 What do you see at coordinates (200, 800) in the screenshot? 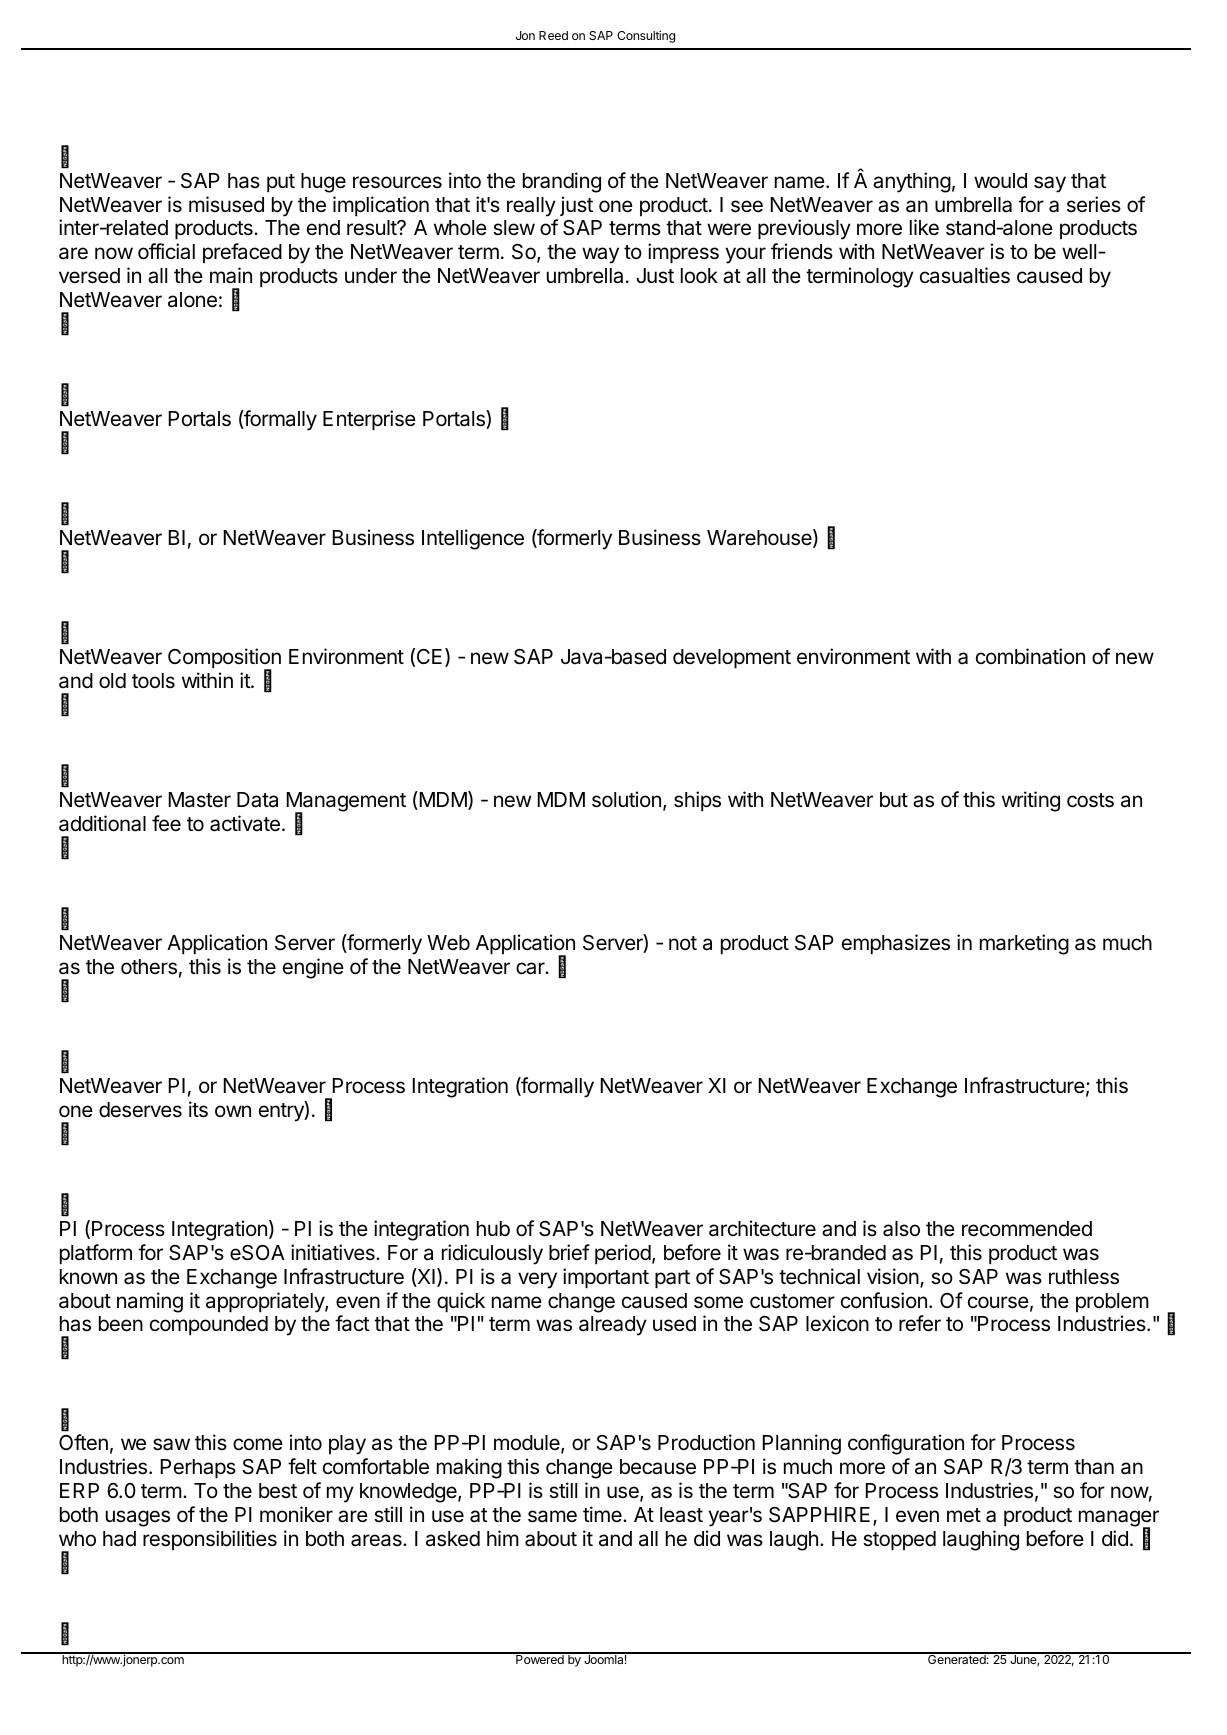
I see `Master` at bounding box center [200, 800].
